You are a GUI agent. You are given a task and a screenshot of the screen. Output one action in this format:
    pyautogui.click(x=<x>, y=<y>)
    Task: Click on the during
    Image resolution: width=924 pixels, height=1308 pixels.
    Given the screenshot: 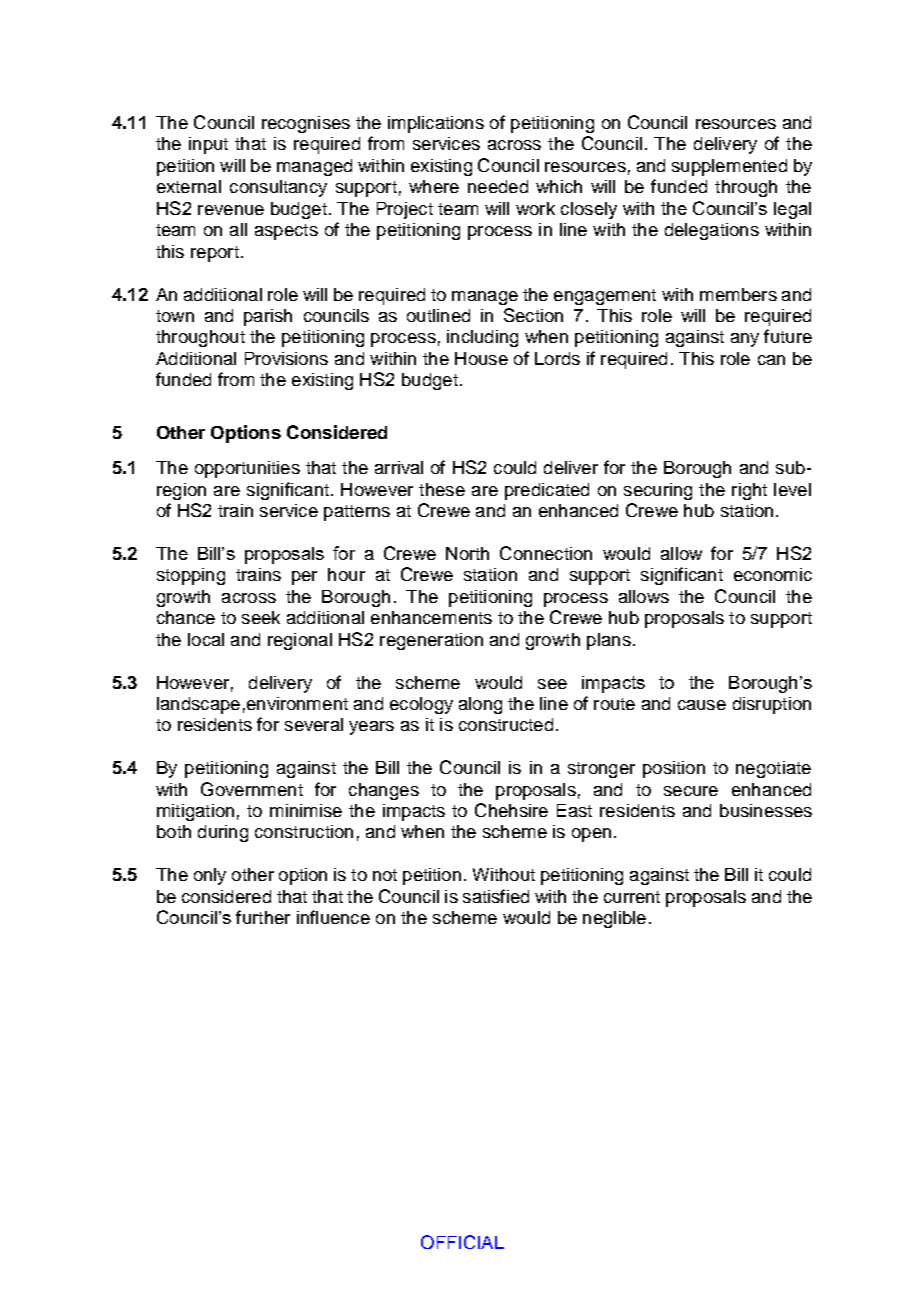 What is the action you would take?
    pyautogui.click(x=223, y=833)
